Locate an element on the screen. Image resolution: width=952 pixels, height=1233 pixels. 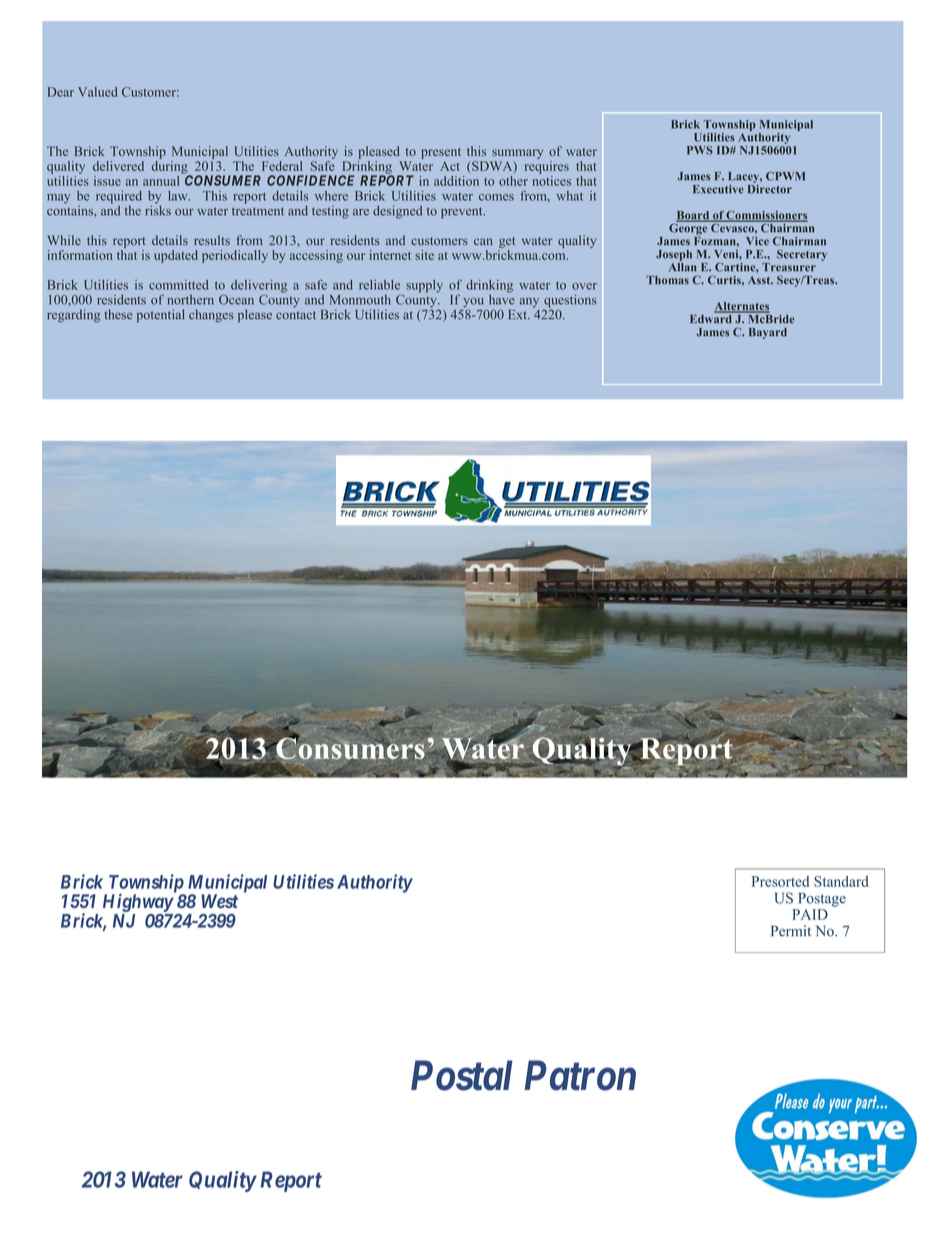
Valued is located at coordinates (97, 92).
